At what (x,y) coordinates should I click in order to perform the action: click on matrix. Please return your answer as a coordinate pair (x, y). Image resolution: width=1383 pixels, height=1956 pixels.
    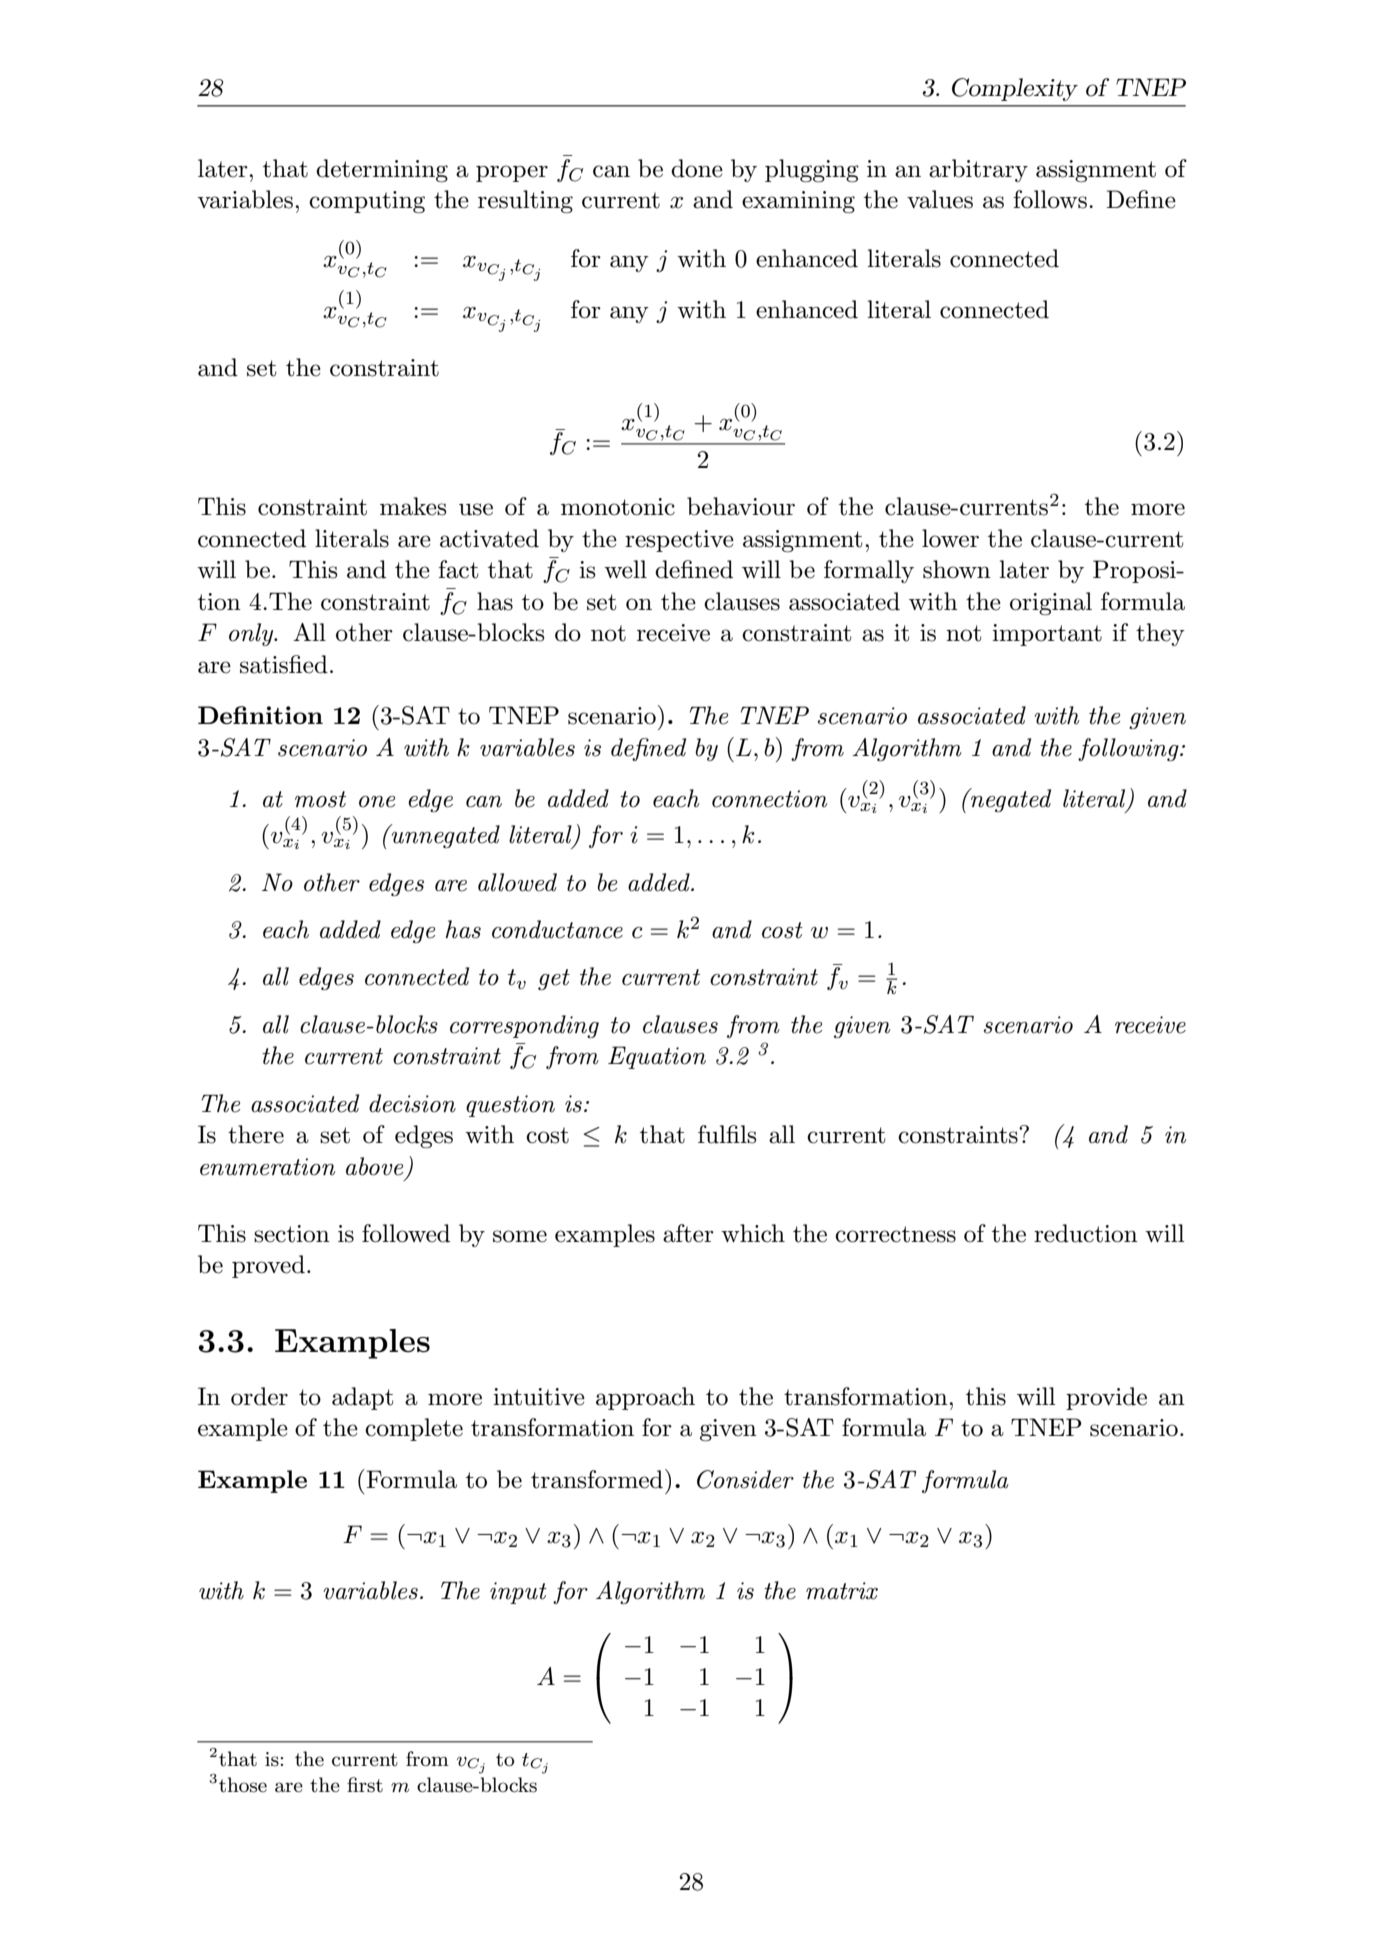
    Looking at the image, I should click on (842, 1591).
